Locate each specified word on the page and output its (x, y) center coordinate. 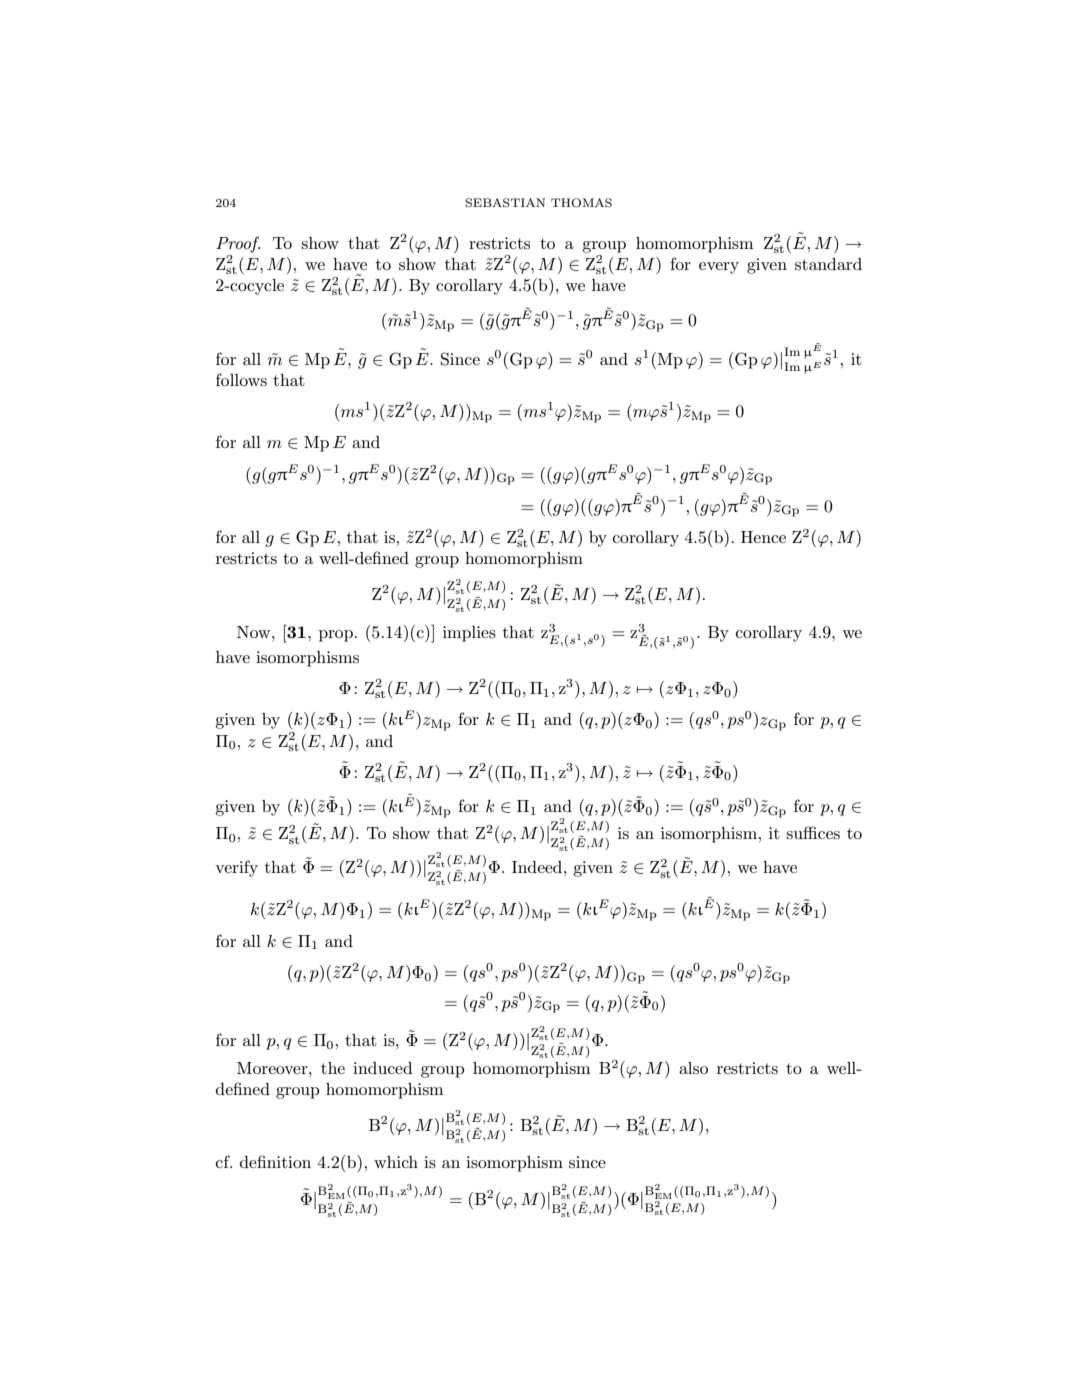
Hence (763, 537)
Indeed (538, 867)
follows (241, 379)
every (719, 268)
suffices (813, 832)
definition (275, 1161)
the (333, 1068)
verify (236, 868)
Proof (238, 244)
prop (336, 636)
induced (382, 1068)
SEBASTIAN (505, 203)
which (396, 1162)
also (693, 1068)
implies (469, 634)
